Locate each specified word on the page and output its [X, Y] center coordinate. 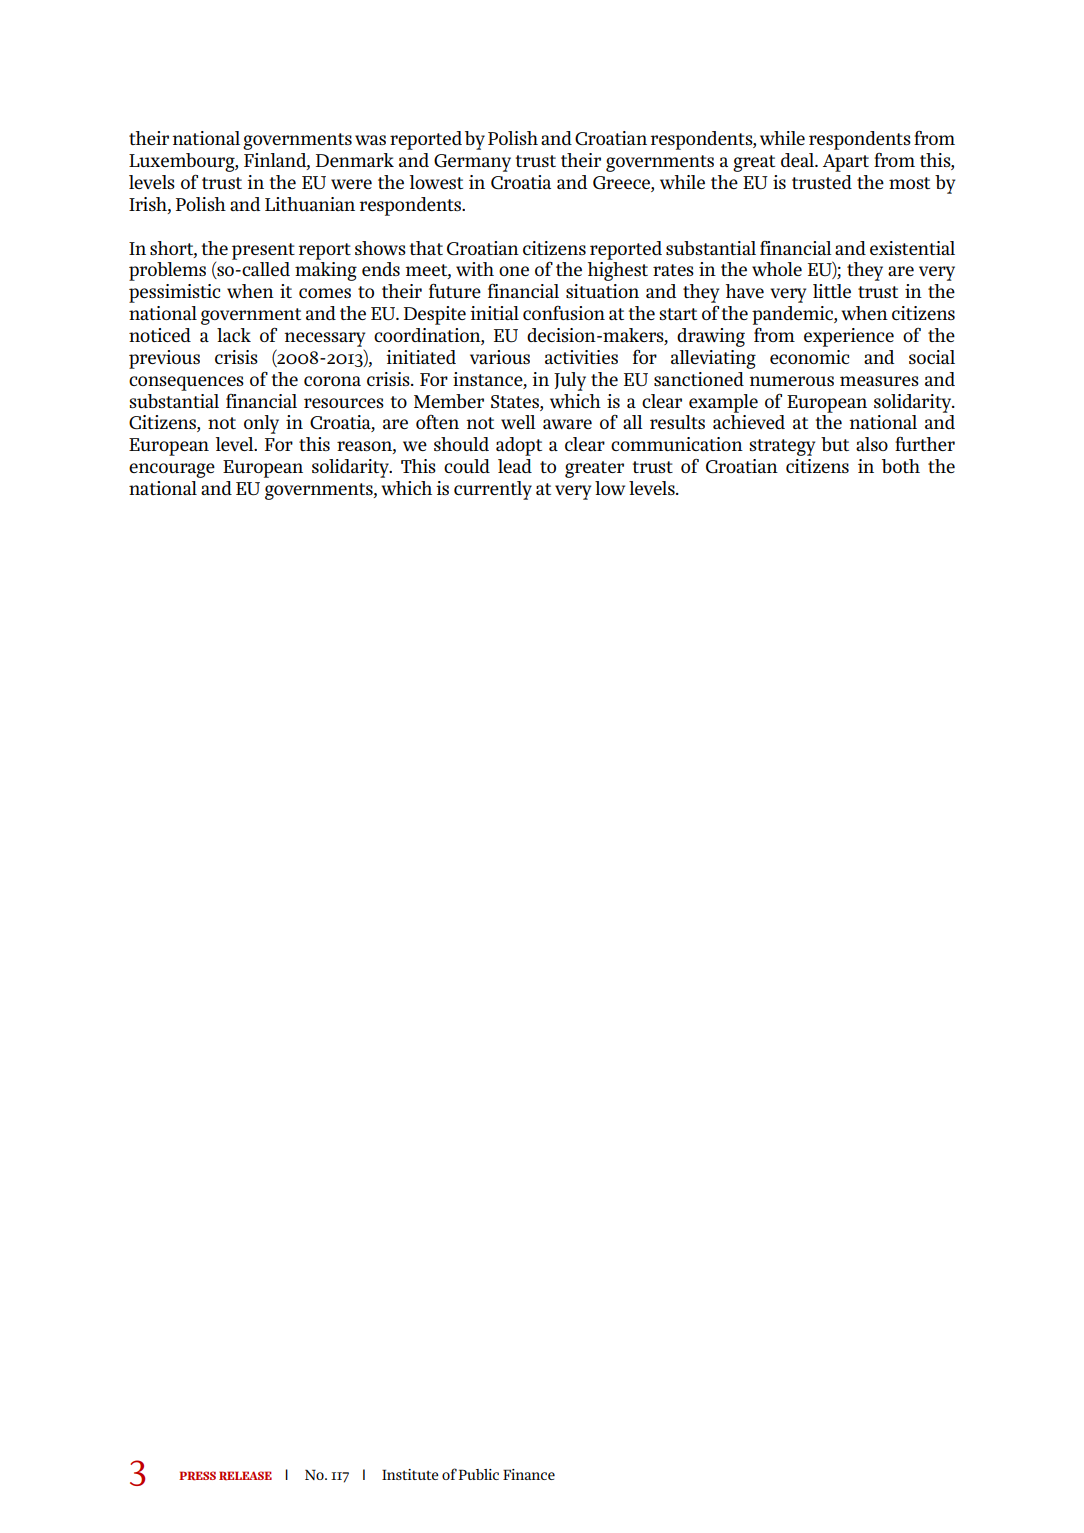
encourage [172, 470]
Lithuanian [310, 204]
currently [493, 490]
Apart [846, 163]
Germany [472, 163]
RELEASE [245, 1476]
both [901, 466]
